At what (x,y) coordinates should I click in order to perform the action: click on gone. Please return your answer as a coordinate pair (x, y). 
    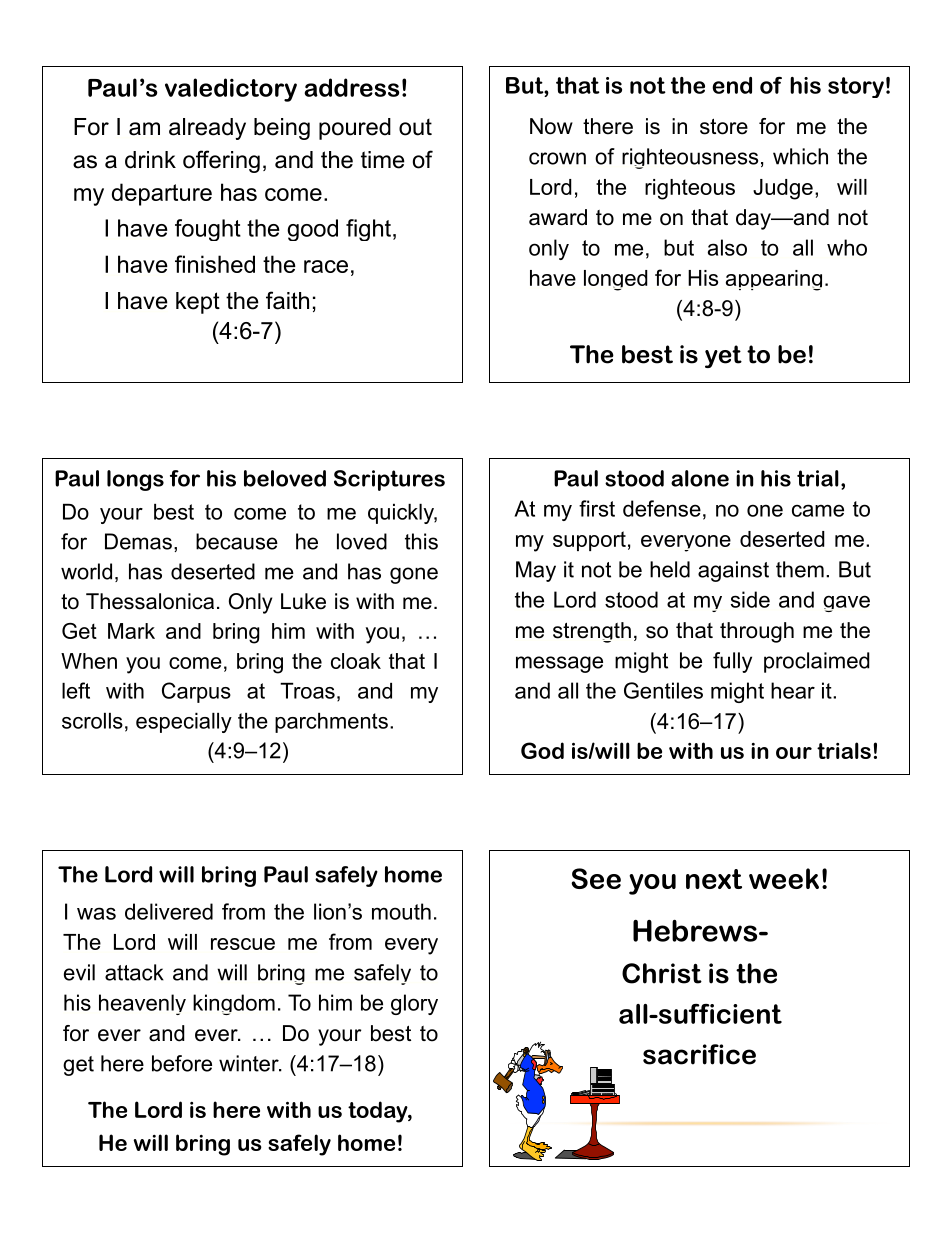
    Looking at the image, I should click on (414, 575).
